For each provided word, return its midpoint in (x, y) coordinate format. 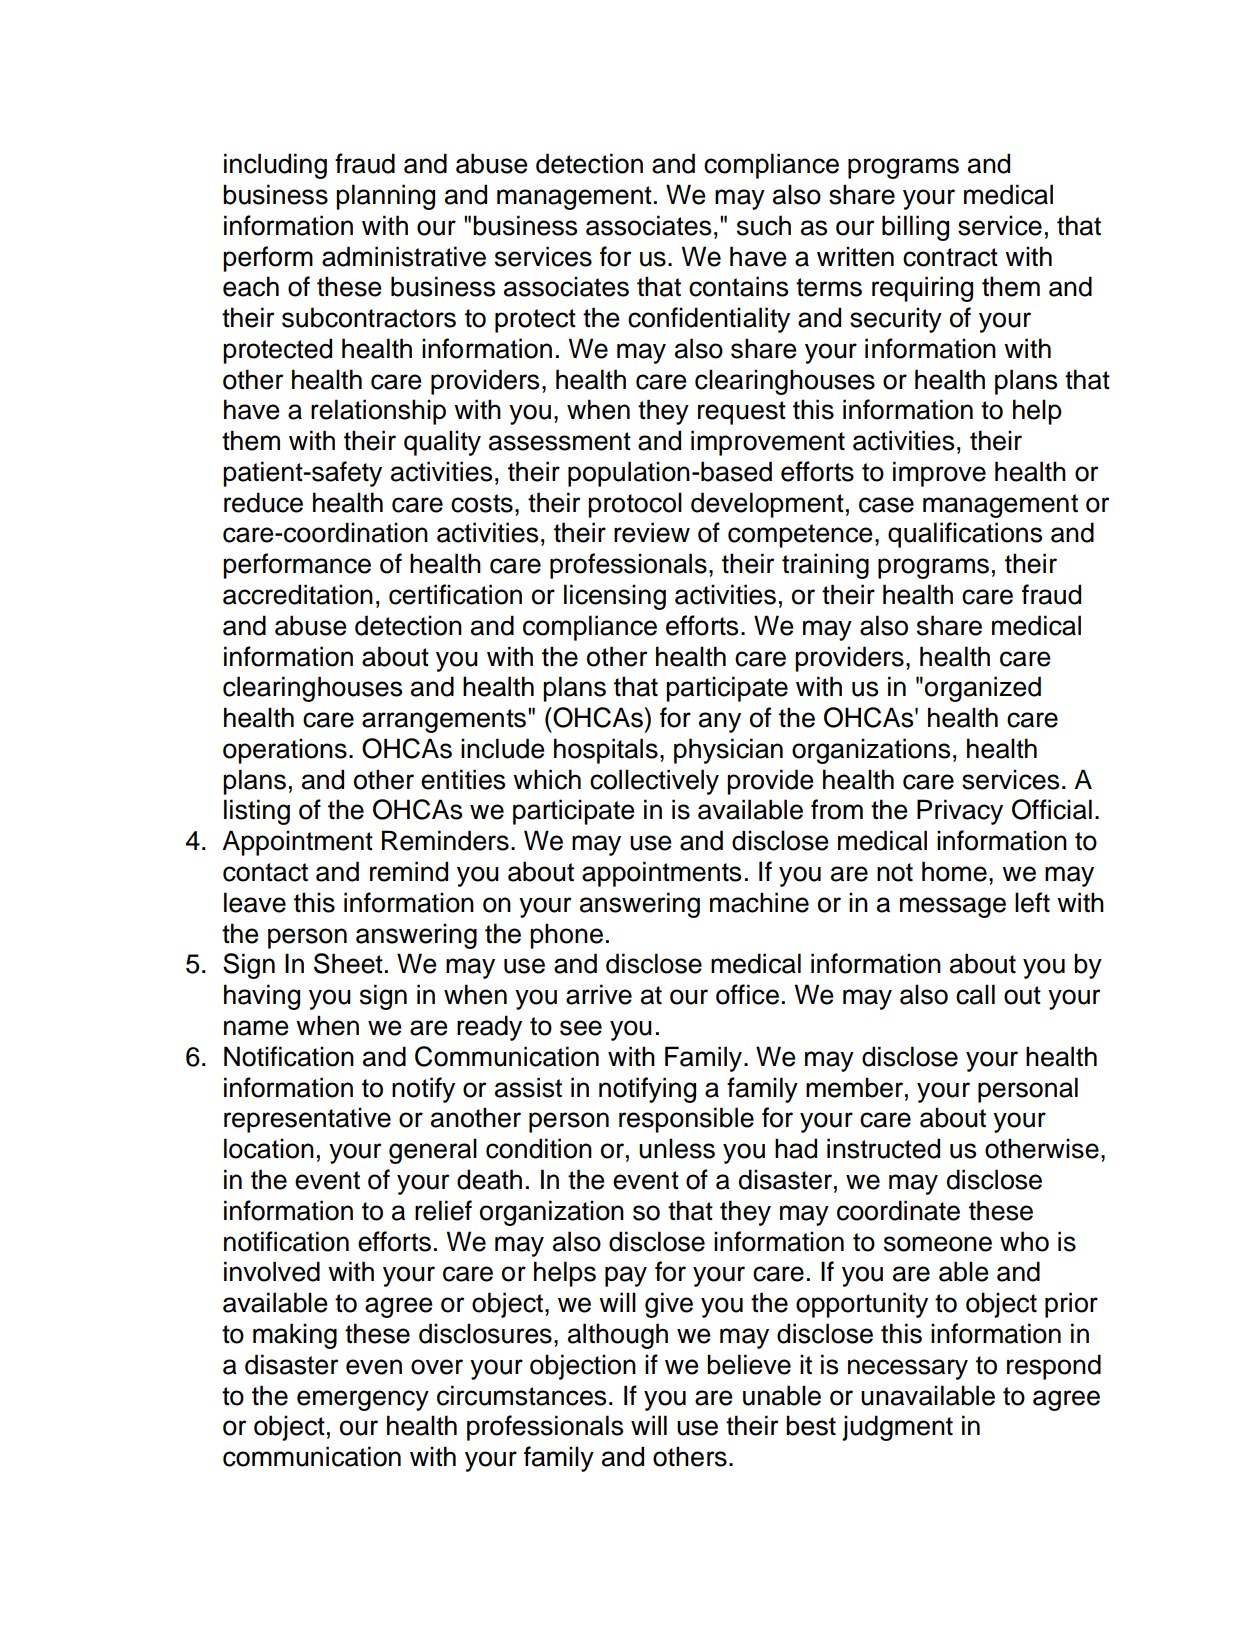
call (975, 994)
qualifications (965, 535)
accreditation (298, 594)
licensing (615, 597)
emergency (363, 1400)
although (618, 1336)
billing (915, 228)
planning (385, 197)
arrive (599, 994)
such (764, 225)
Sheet (348, 963)
